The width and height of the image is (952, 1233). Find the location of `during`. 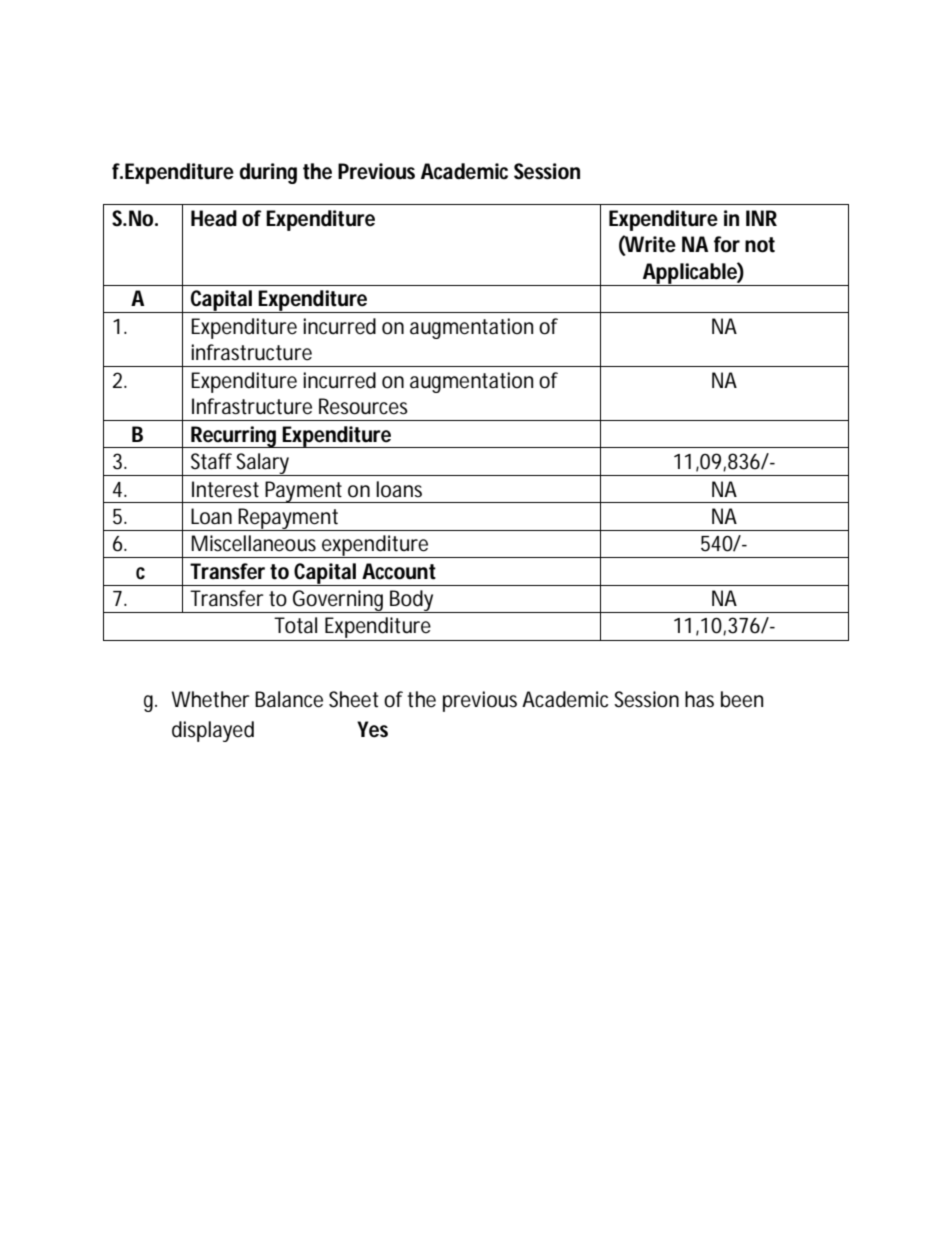

during is located at coordinates (268, 173).
